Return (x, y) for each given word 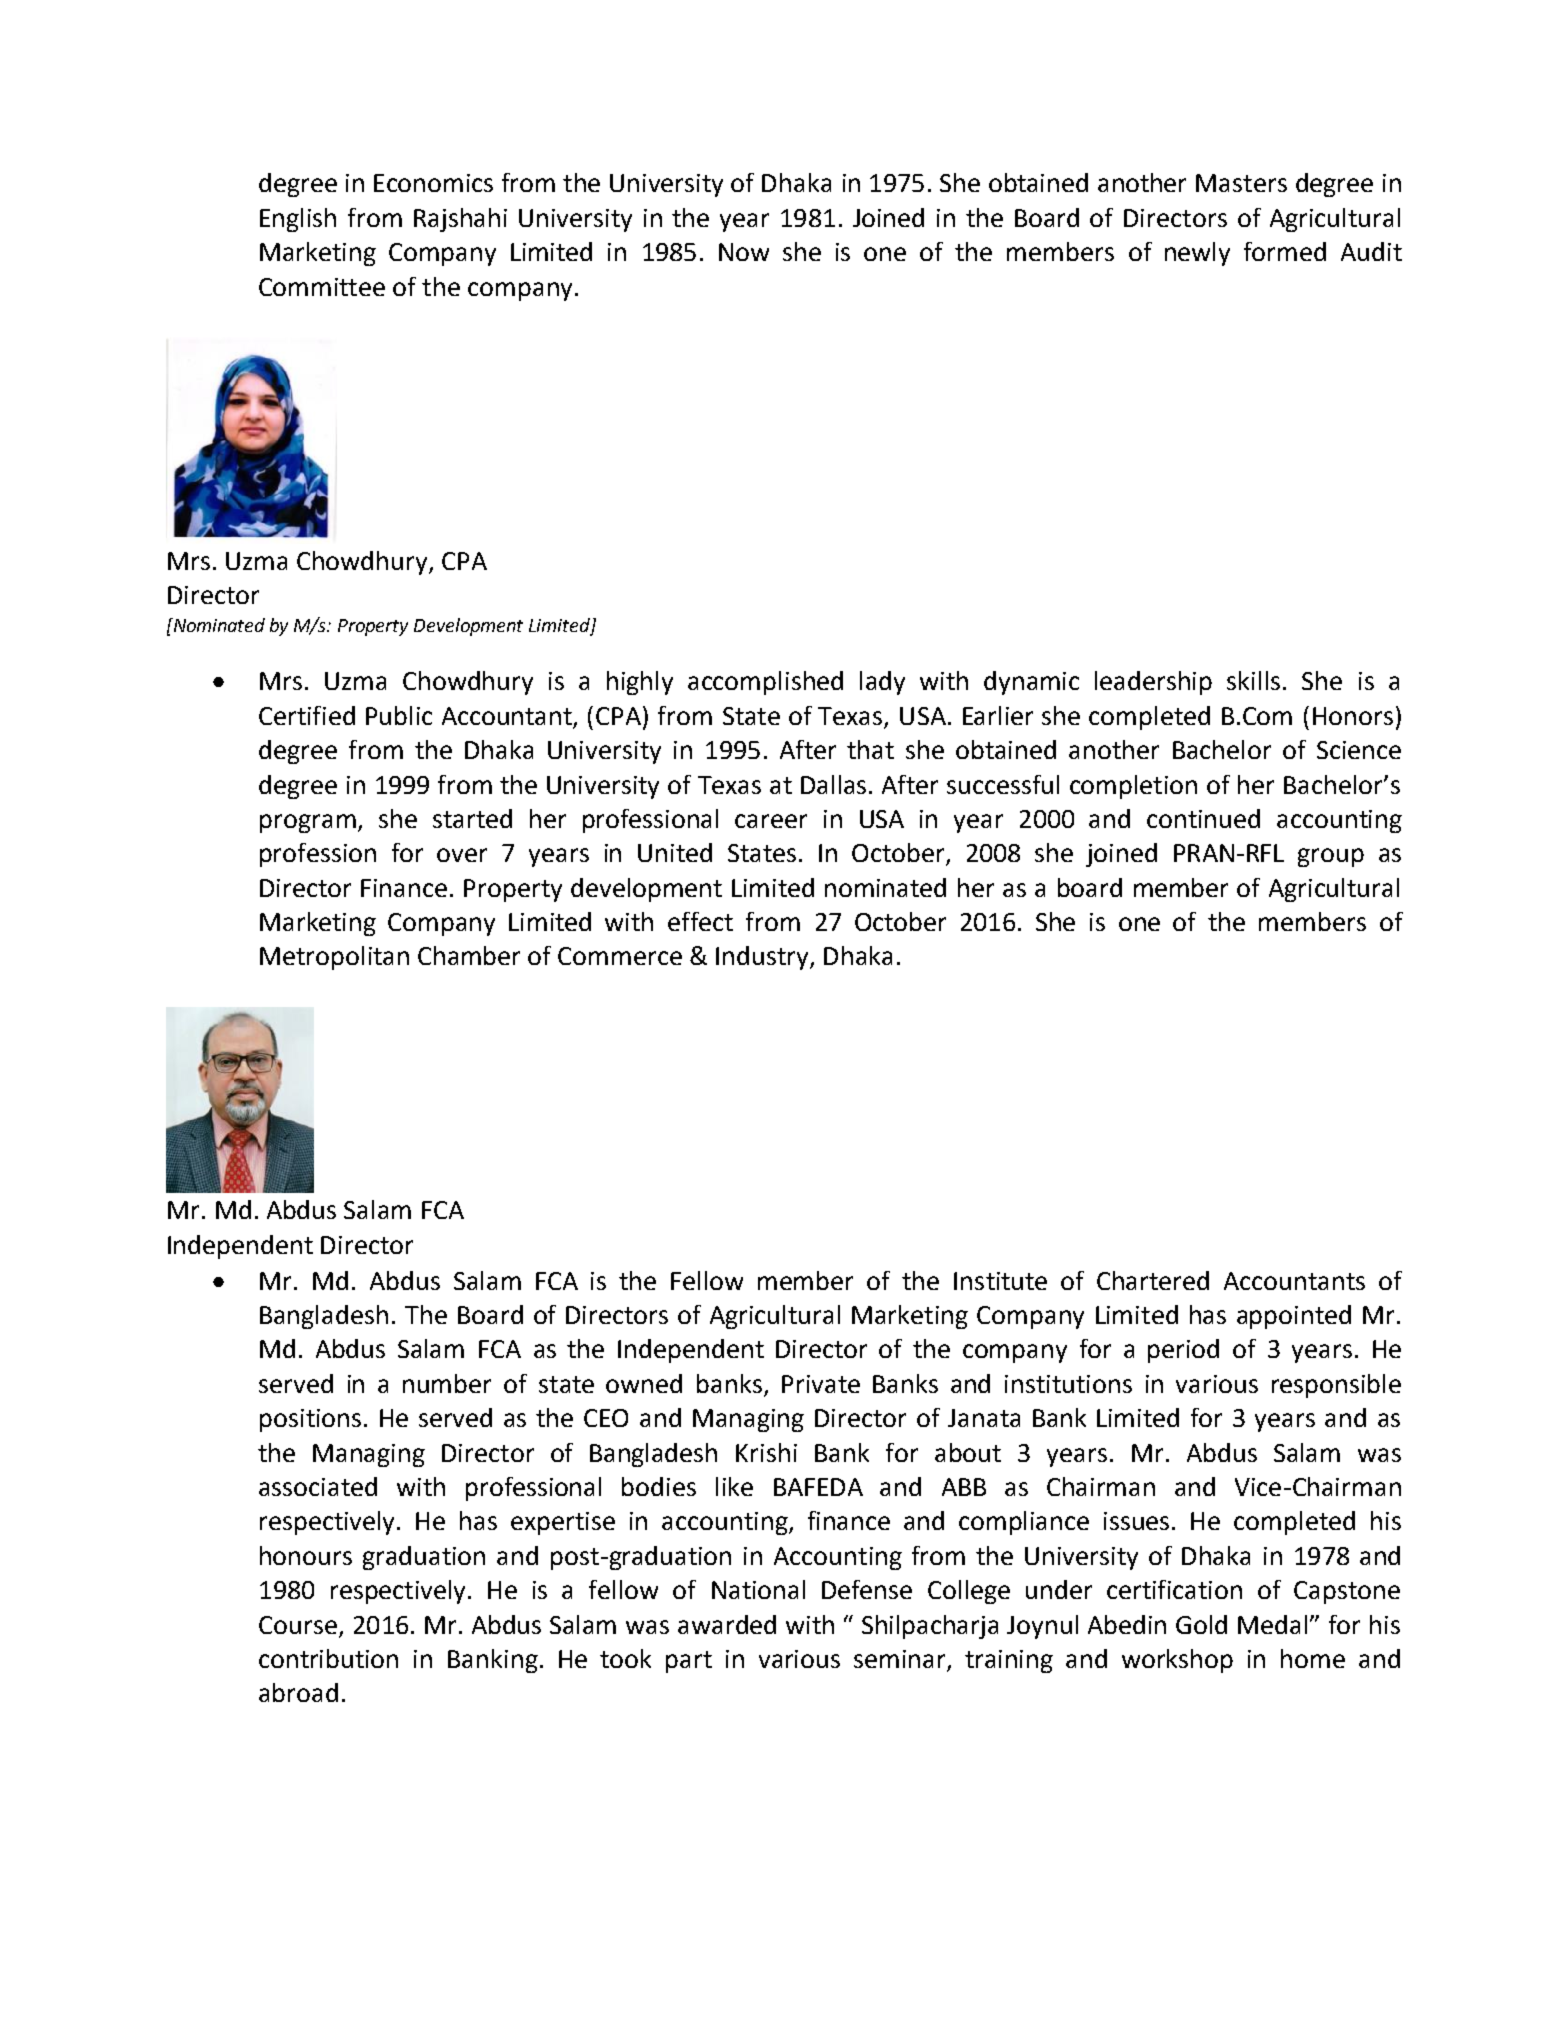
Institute (1000, 1281)
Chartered (1153, 1280)
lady (882, 683)
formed (1285, 251)
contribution (328, 1658)
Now (744, 252)
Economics (433, 183)
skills (1253, 680)
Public (399, 715)
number (447, 1383)
